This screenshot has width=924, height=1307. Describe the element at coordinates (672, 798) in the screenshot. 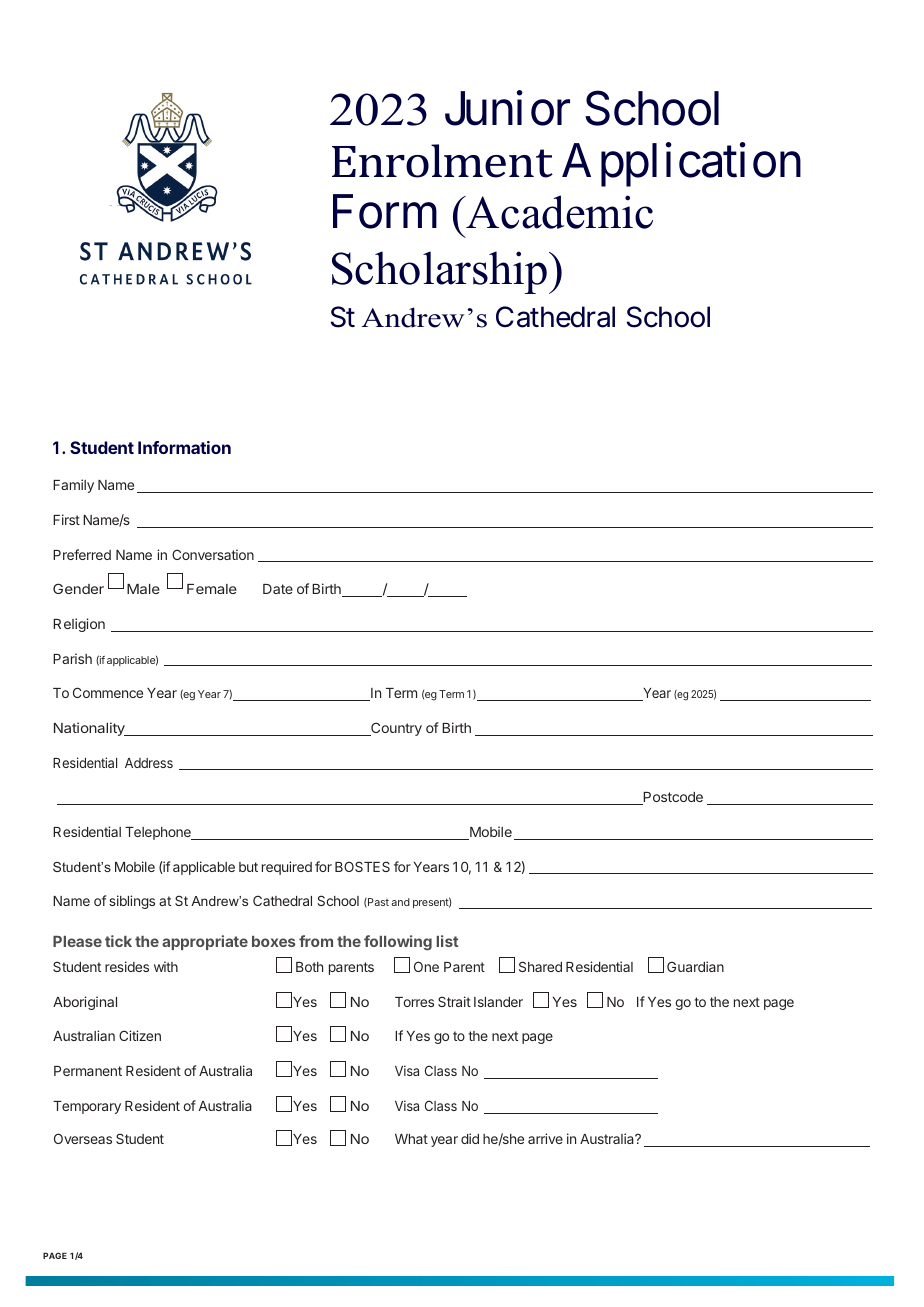

I see `Postcode` at that location.
